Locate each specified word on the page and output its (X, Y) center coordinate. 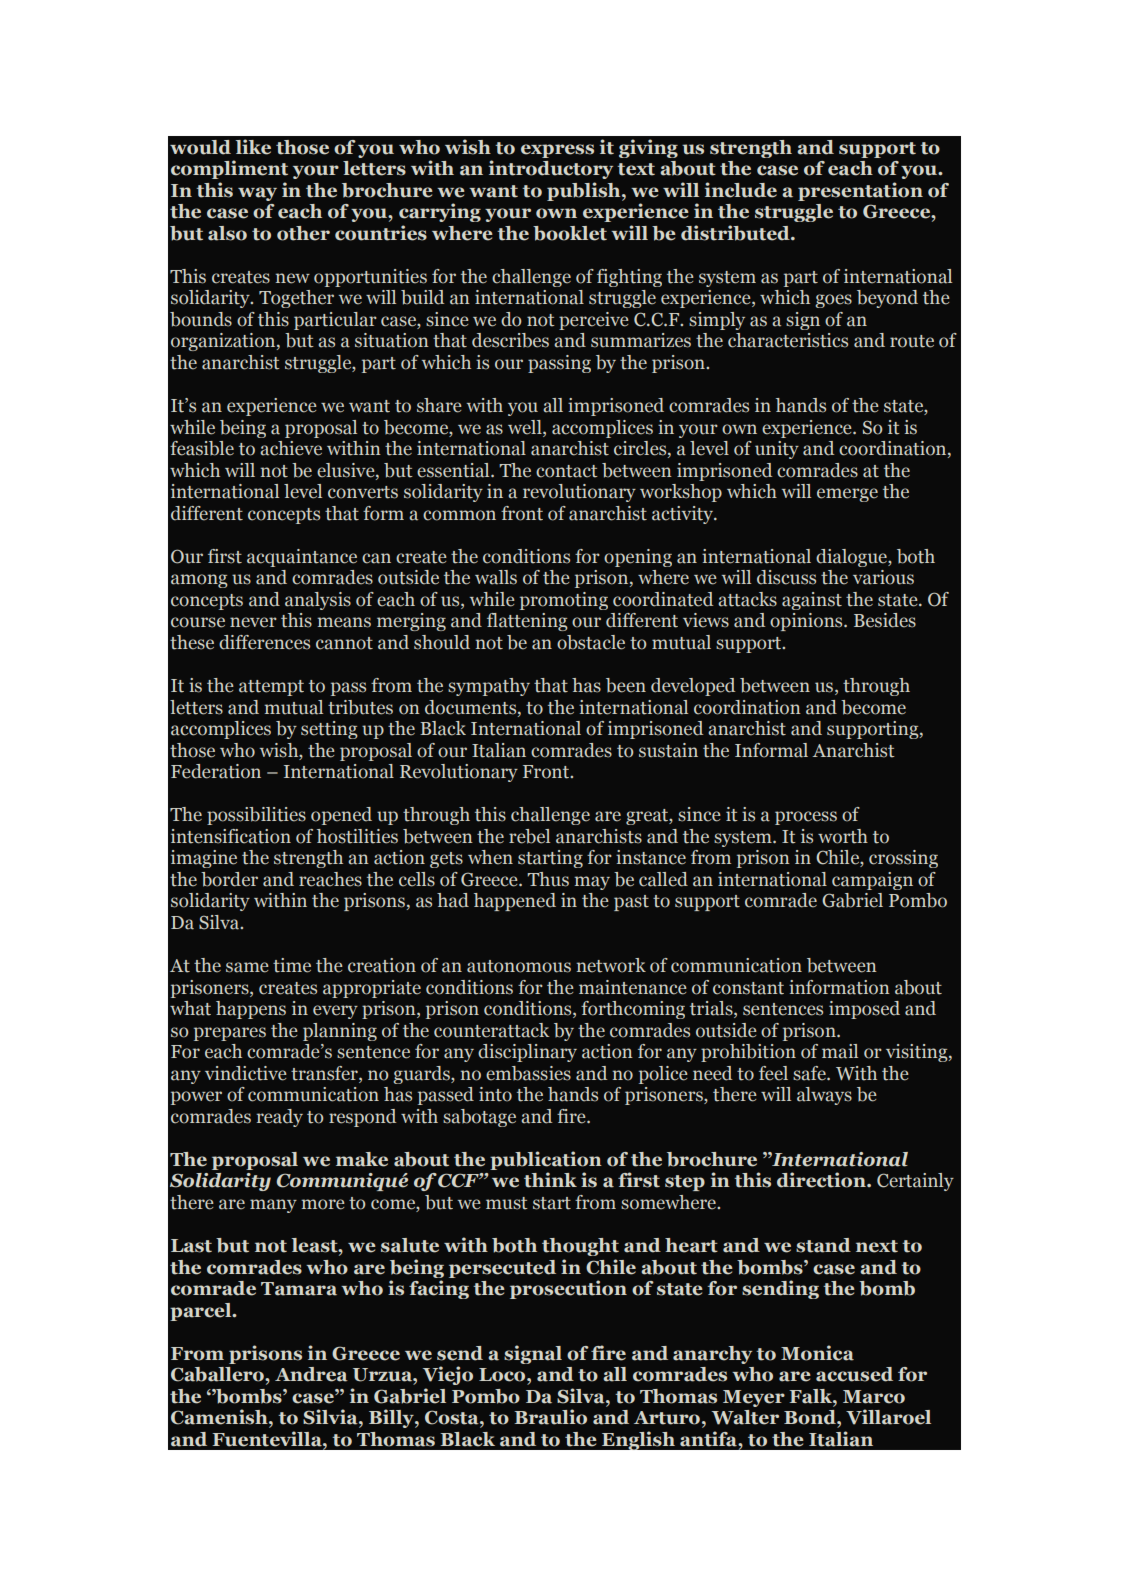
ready (279, 1118)
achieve (291, 448)
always (824, 1096)
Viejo (448, 1375)
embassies (528, 1073)
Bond (811, 1417)
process (806, 818)
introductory (551, 169)
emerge (847, 495)
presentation (860, 191)
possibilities (256, 816)
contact (567, 471)
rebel (529, 836)
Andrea (311, 1374)
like (253, 147)
